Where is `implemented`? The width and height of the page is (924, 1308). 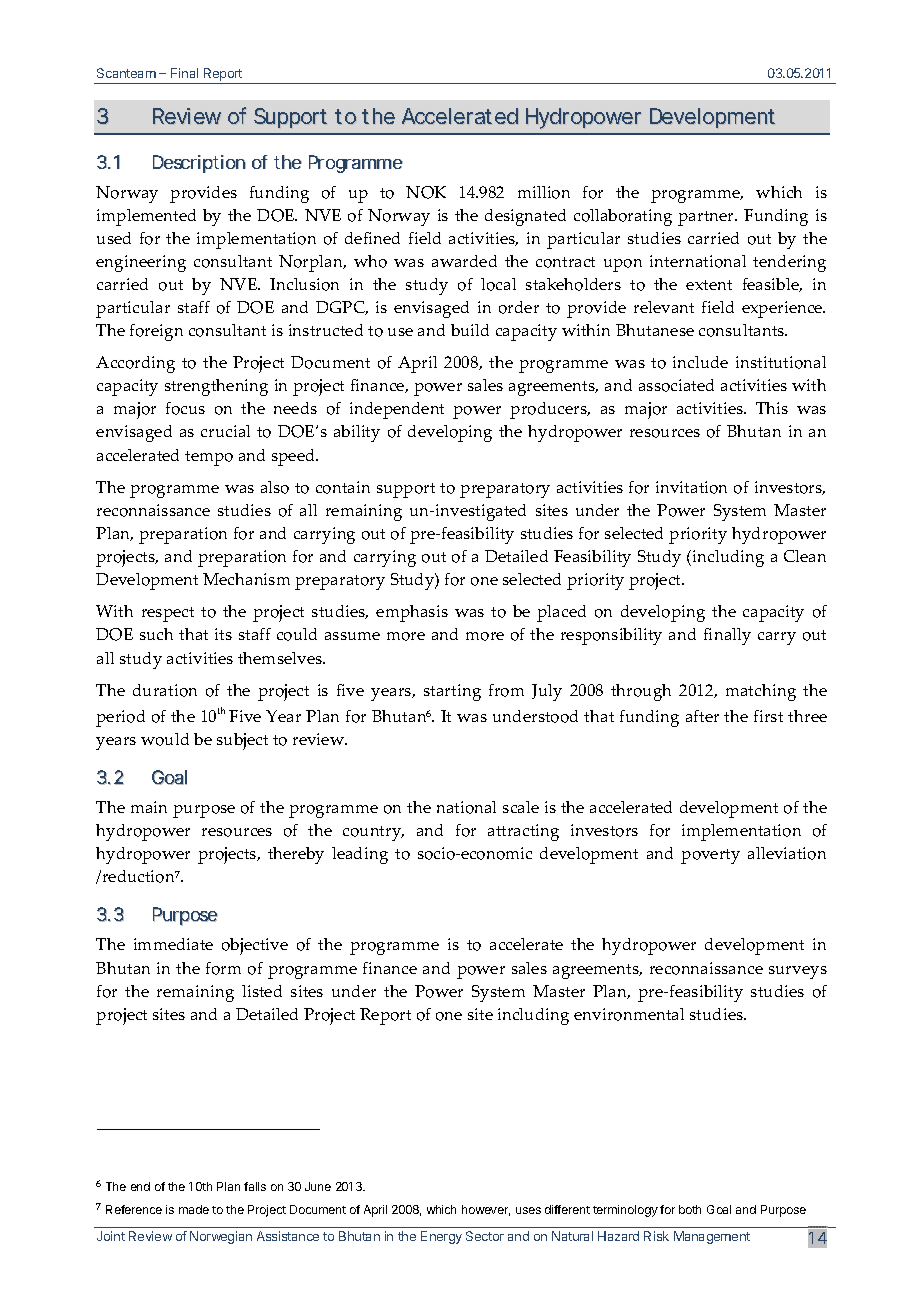 implemented is located at coordinates (146, 217).
